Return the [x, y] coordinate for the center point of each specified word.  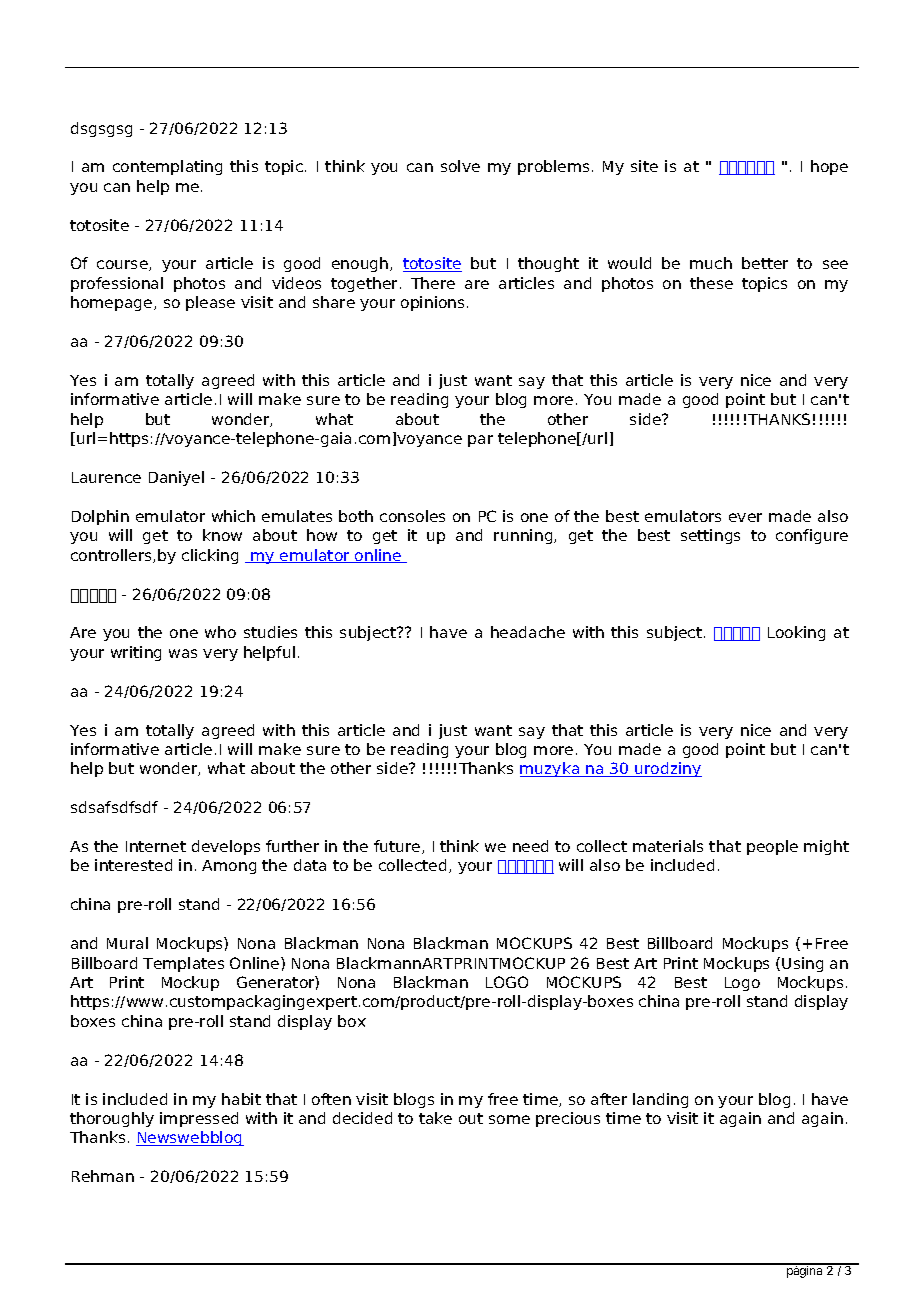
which [233, 516]
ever [745, 517]
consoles [412, 516]
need [530, 846]
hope [829, 167]
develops [226, 847]
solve [460, 166]
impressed [199, 1119]
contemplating [167, 167]
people [772, 847]
